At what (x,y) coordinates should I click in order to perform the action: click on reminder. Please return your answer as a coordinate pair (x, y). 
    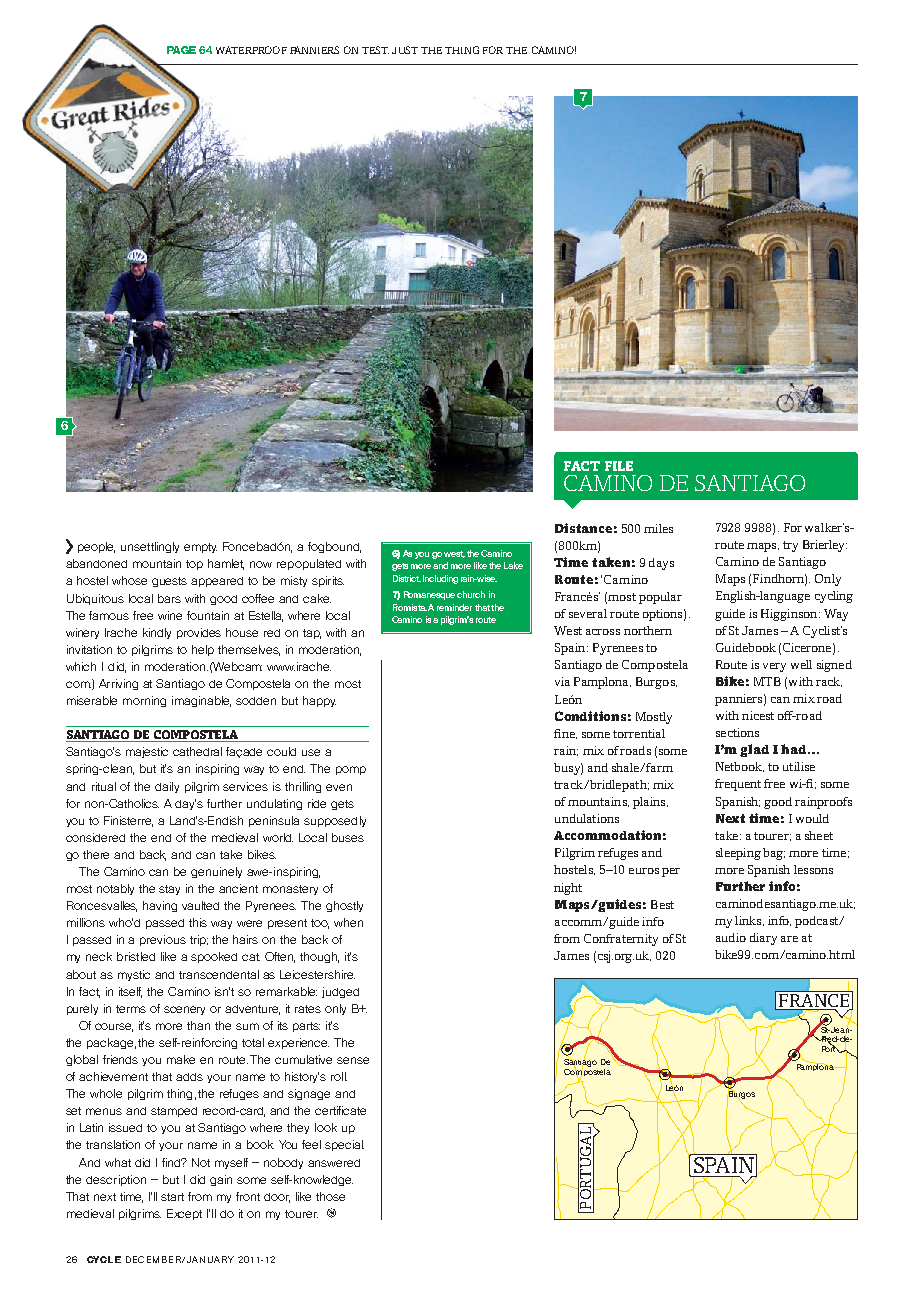
    Looking at the image, I should click on (454, 607).
